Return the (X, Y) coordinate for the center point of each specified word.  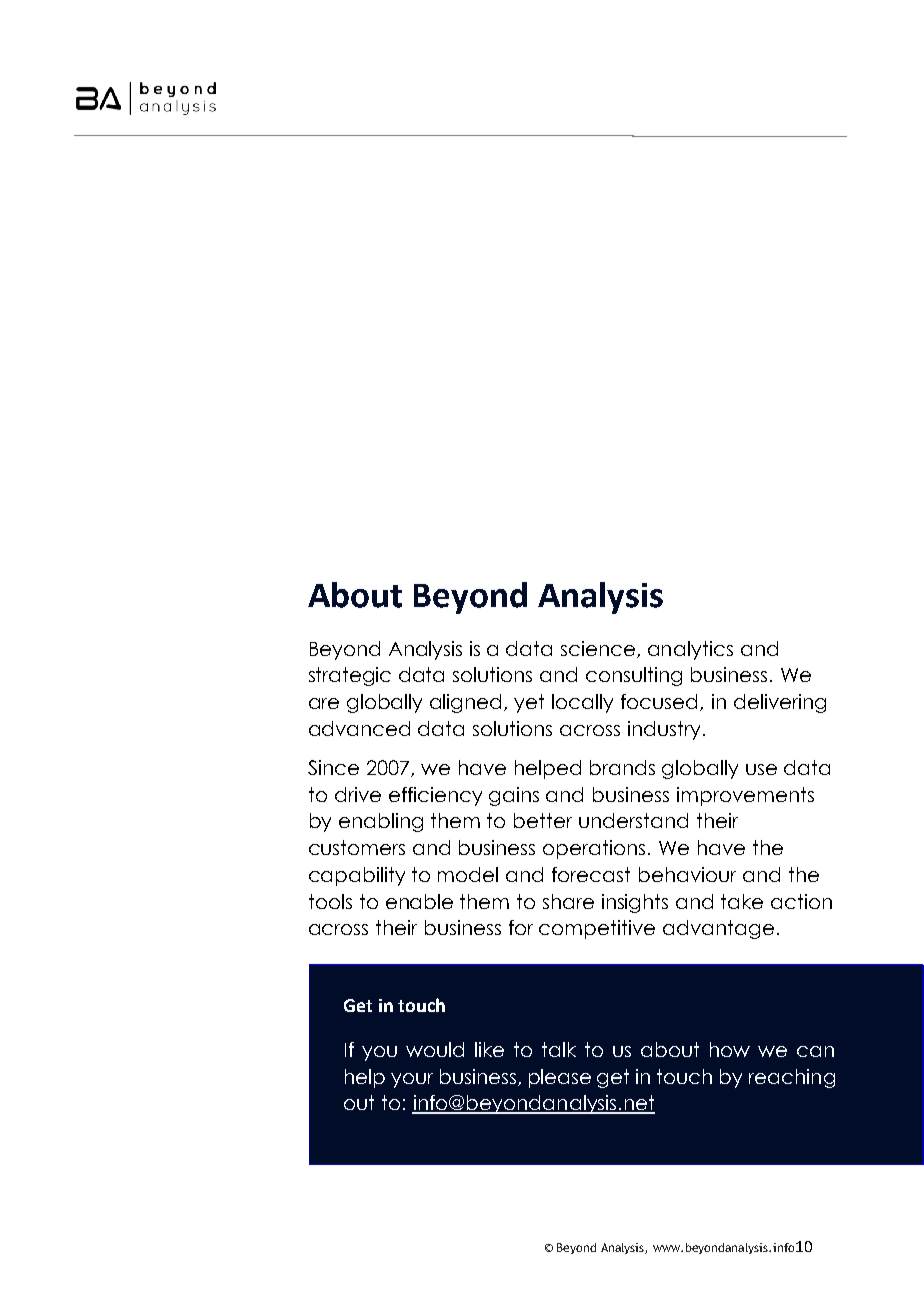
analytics (690, 650)
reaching (792, 1078)
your (412, 1080)
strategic (350, 676)
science (599, 649)
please (560, 1078)
